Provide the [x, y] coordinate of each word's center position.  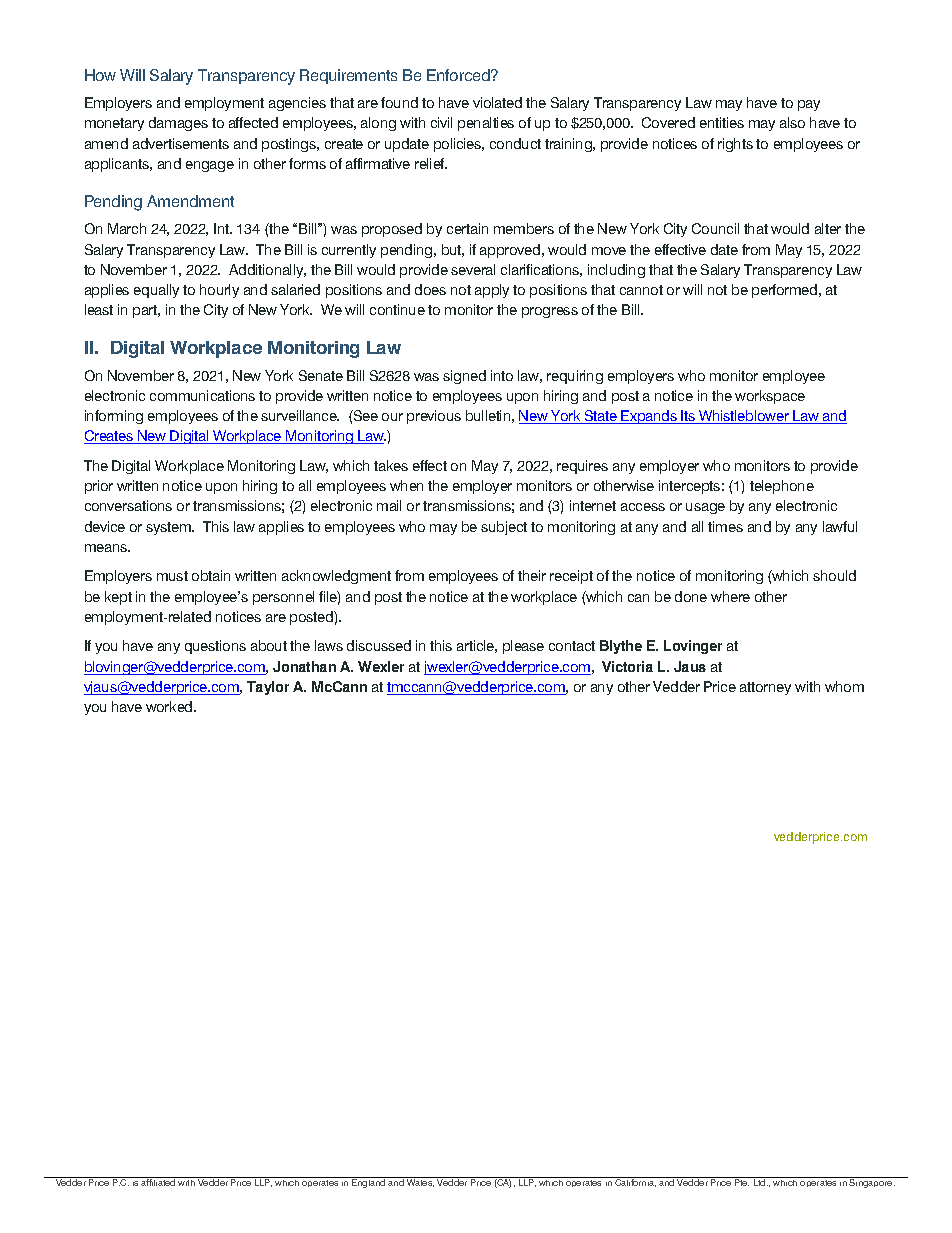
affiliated [158, 1182]
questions [215, 647]
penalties [486, 124]
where [730, 596]
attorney [765, 688]
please [523, 647]
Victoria [627, 666]
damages [178, 124]
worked [170, 706]
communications [202, 395]
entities [722, 122]
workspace [770, 397]
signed [464, 377]
